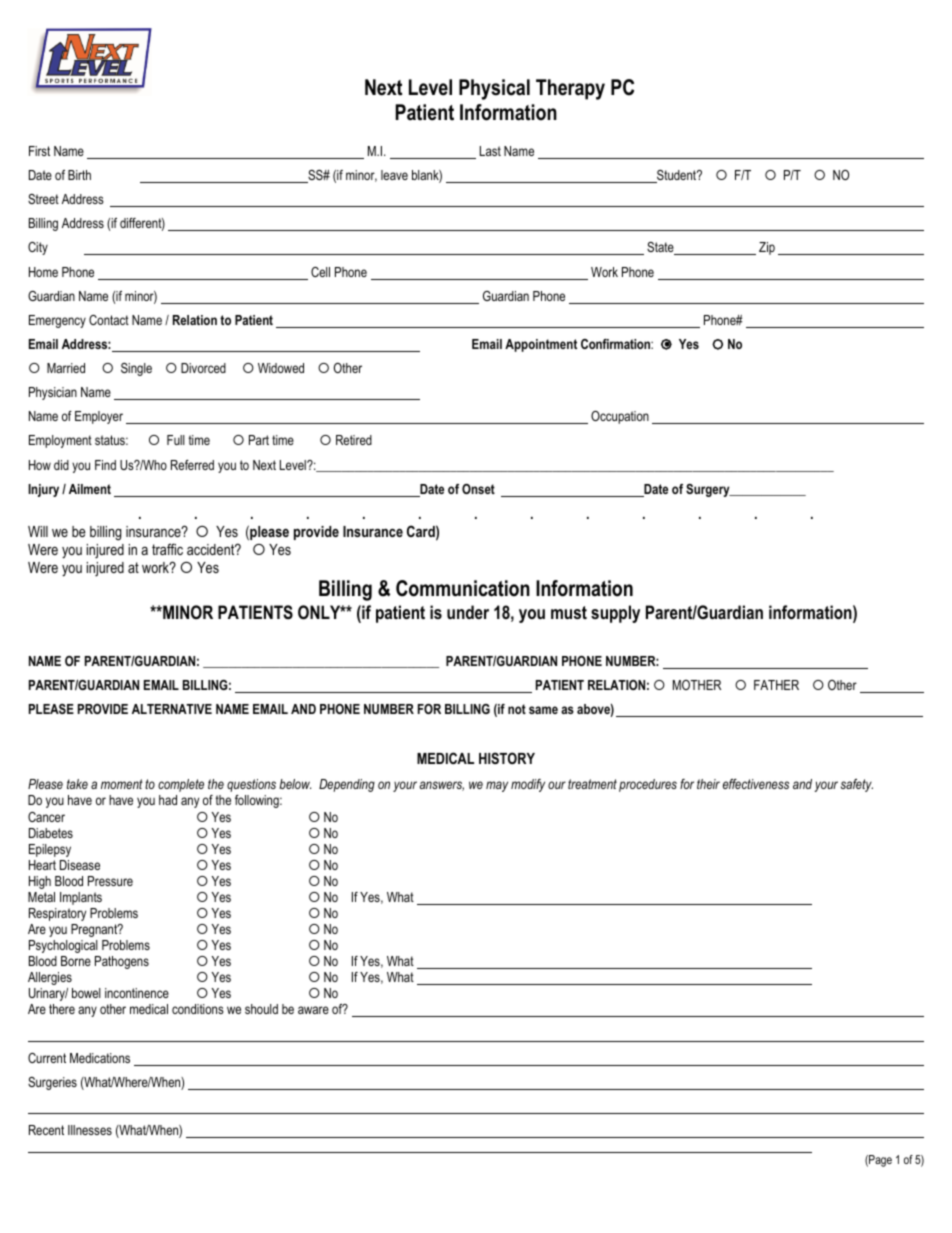 The image size is (952, 1233). Describe the element at coordinates (90, 1130) in the page. I see `Illnesses` at that location.
